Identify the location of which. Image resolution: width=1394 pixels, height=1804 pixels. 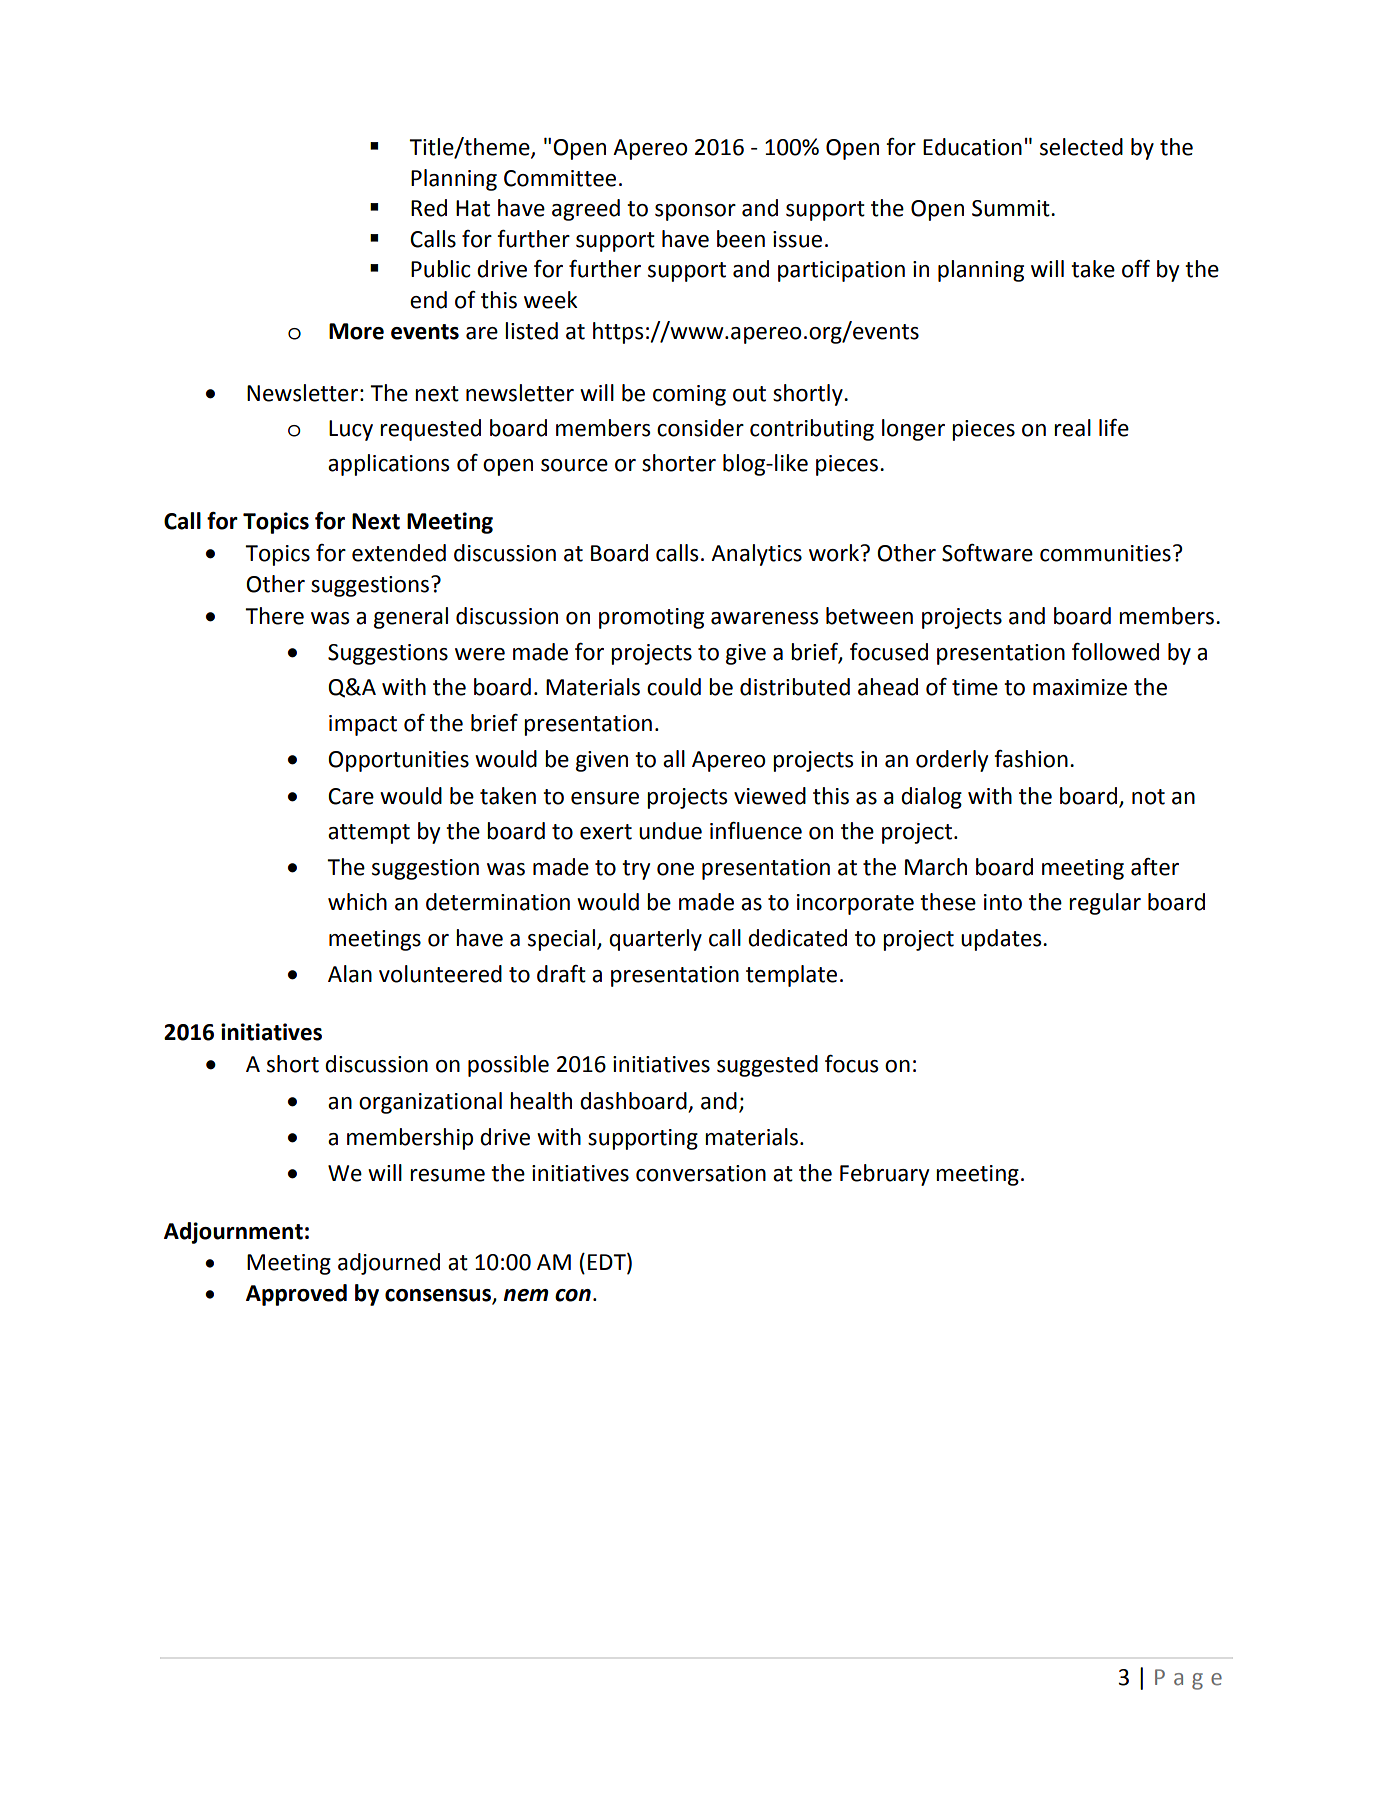
(357, 902).
